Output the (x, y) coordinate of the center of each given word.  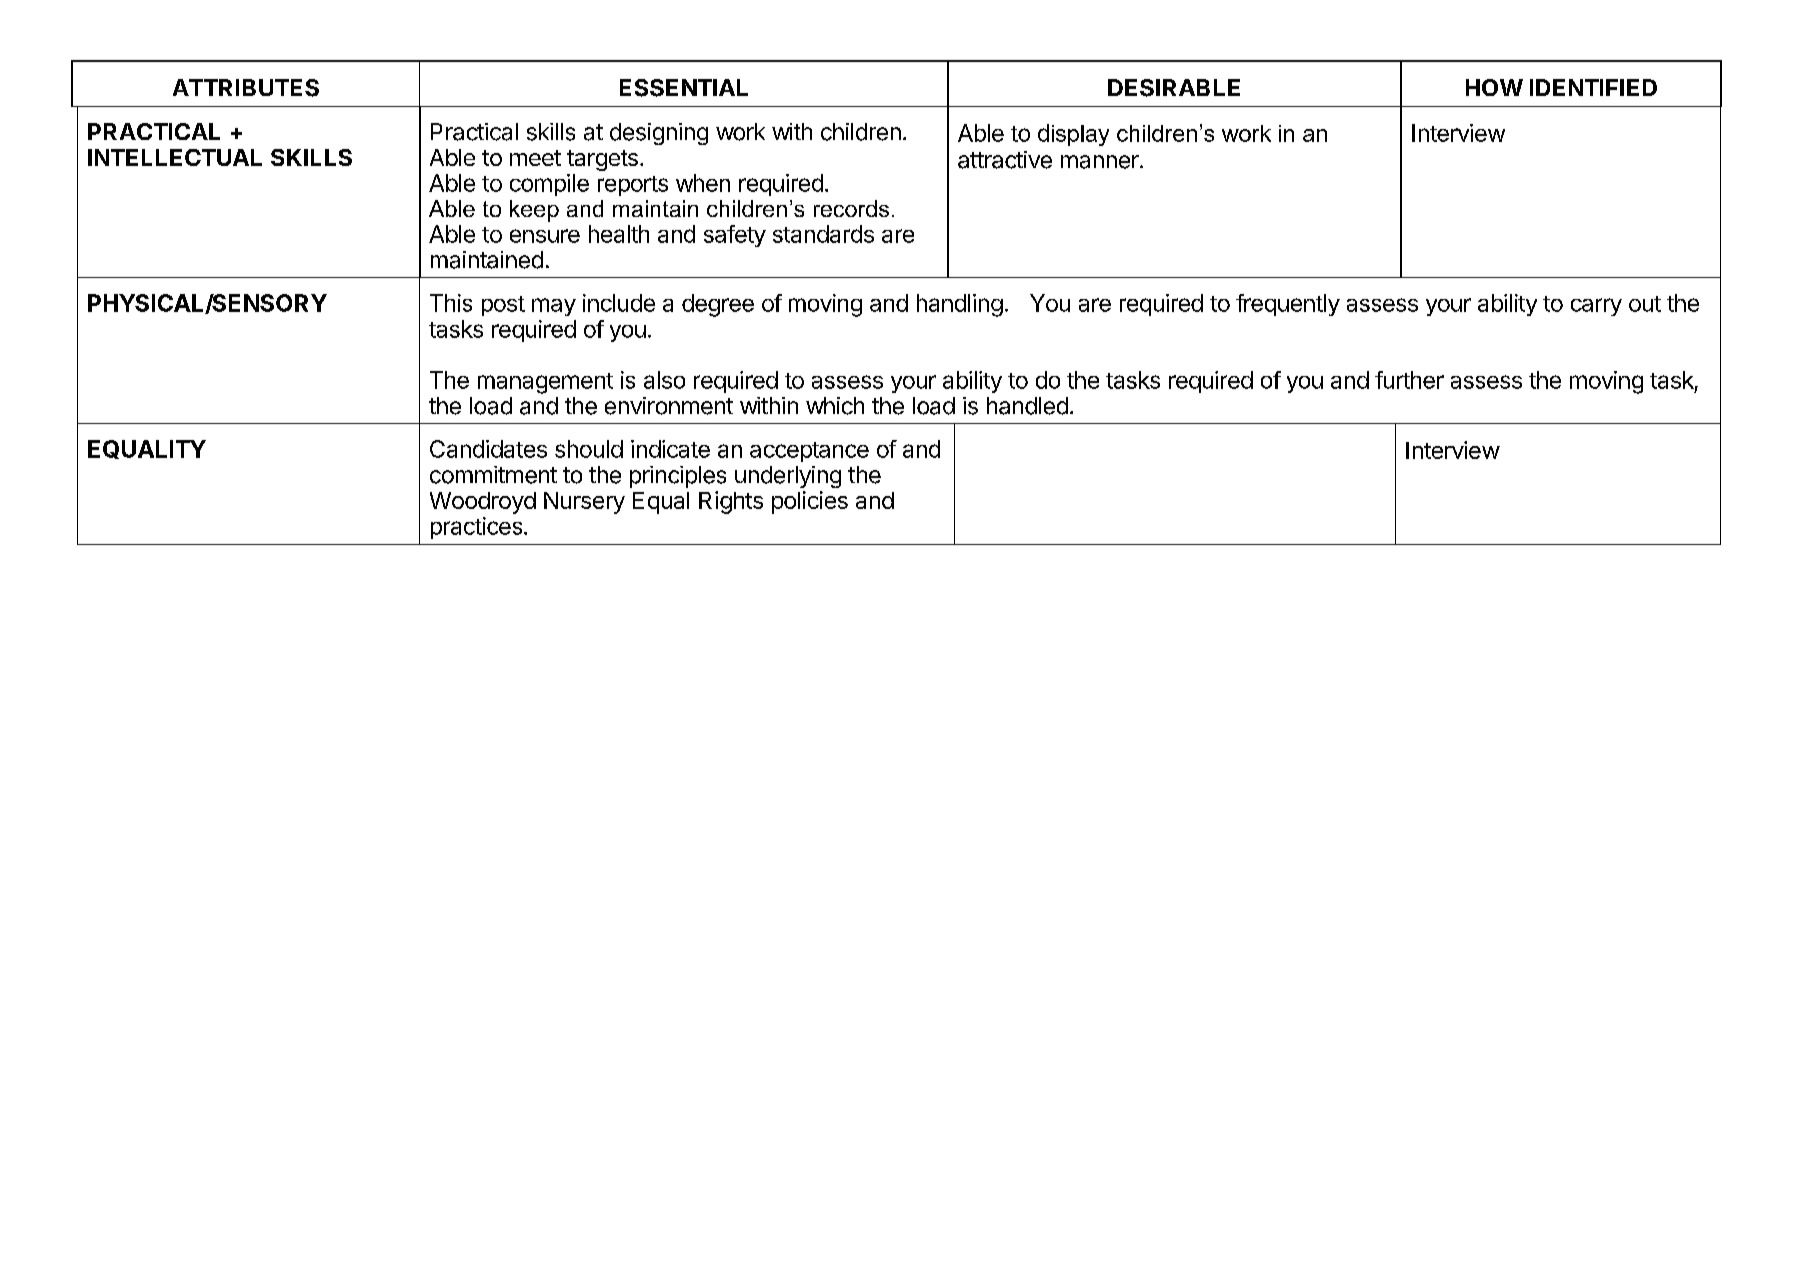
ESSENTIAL (684, 88)
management (545, 383)
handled (1027, 406)
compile (549, 185)
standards (823, 234)
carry (1596, 307)
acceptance (809, 452)
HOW (1494, 87)
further (1409, 380)
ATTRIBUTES (246, 88)
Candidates (488, 449)
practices (478, 528)
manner (1101, 162)
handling (960, 305)
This (451, 303)
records (851, 208)
